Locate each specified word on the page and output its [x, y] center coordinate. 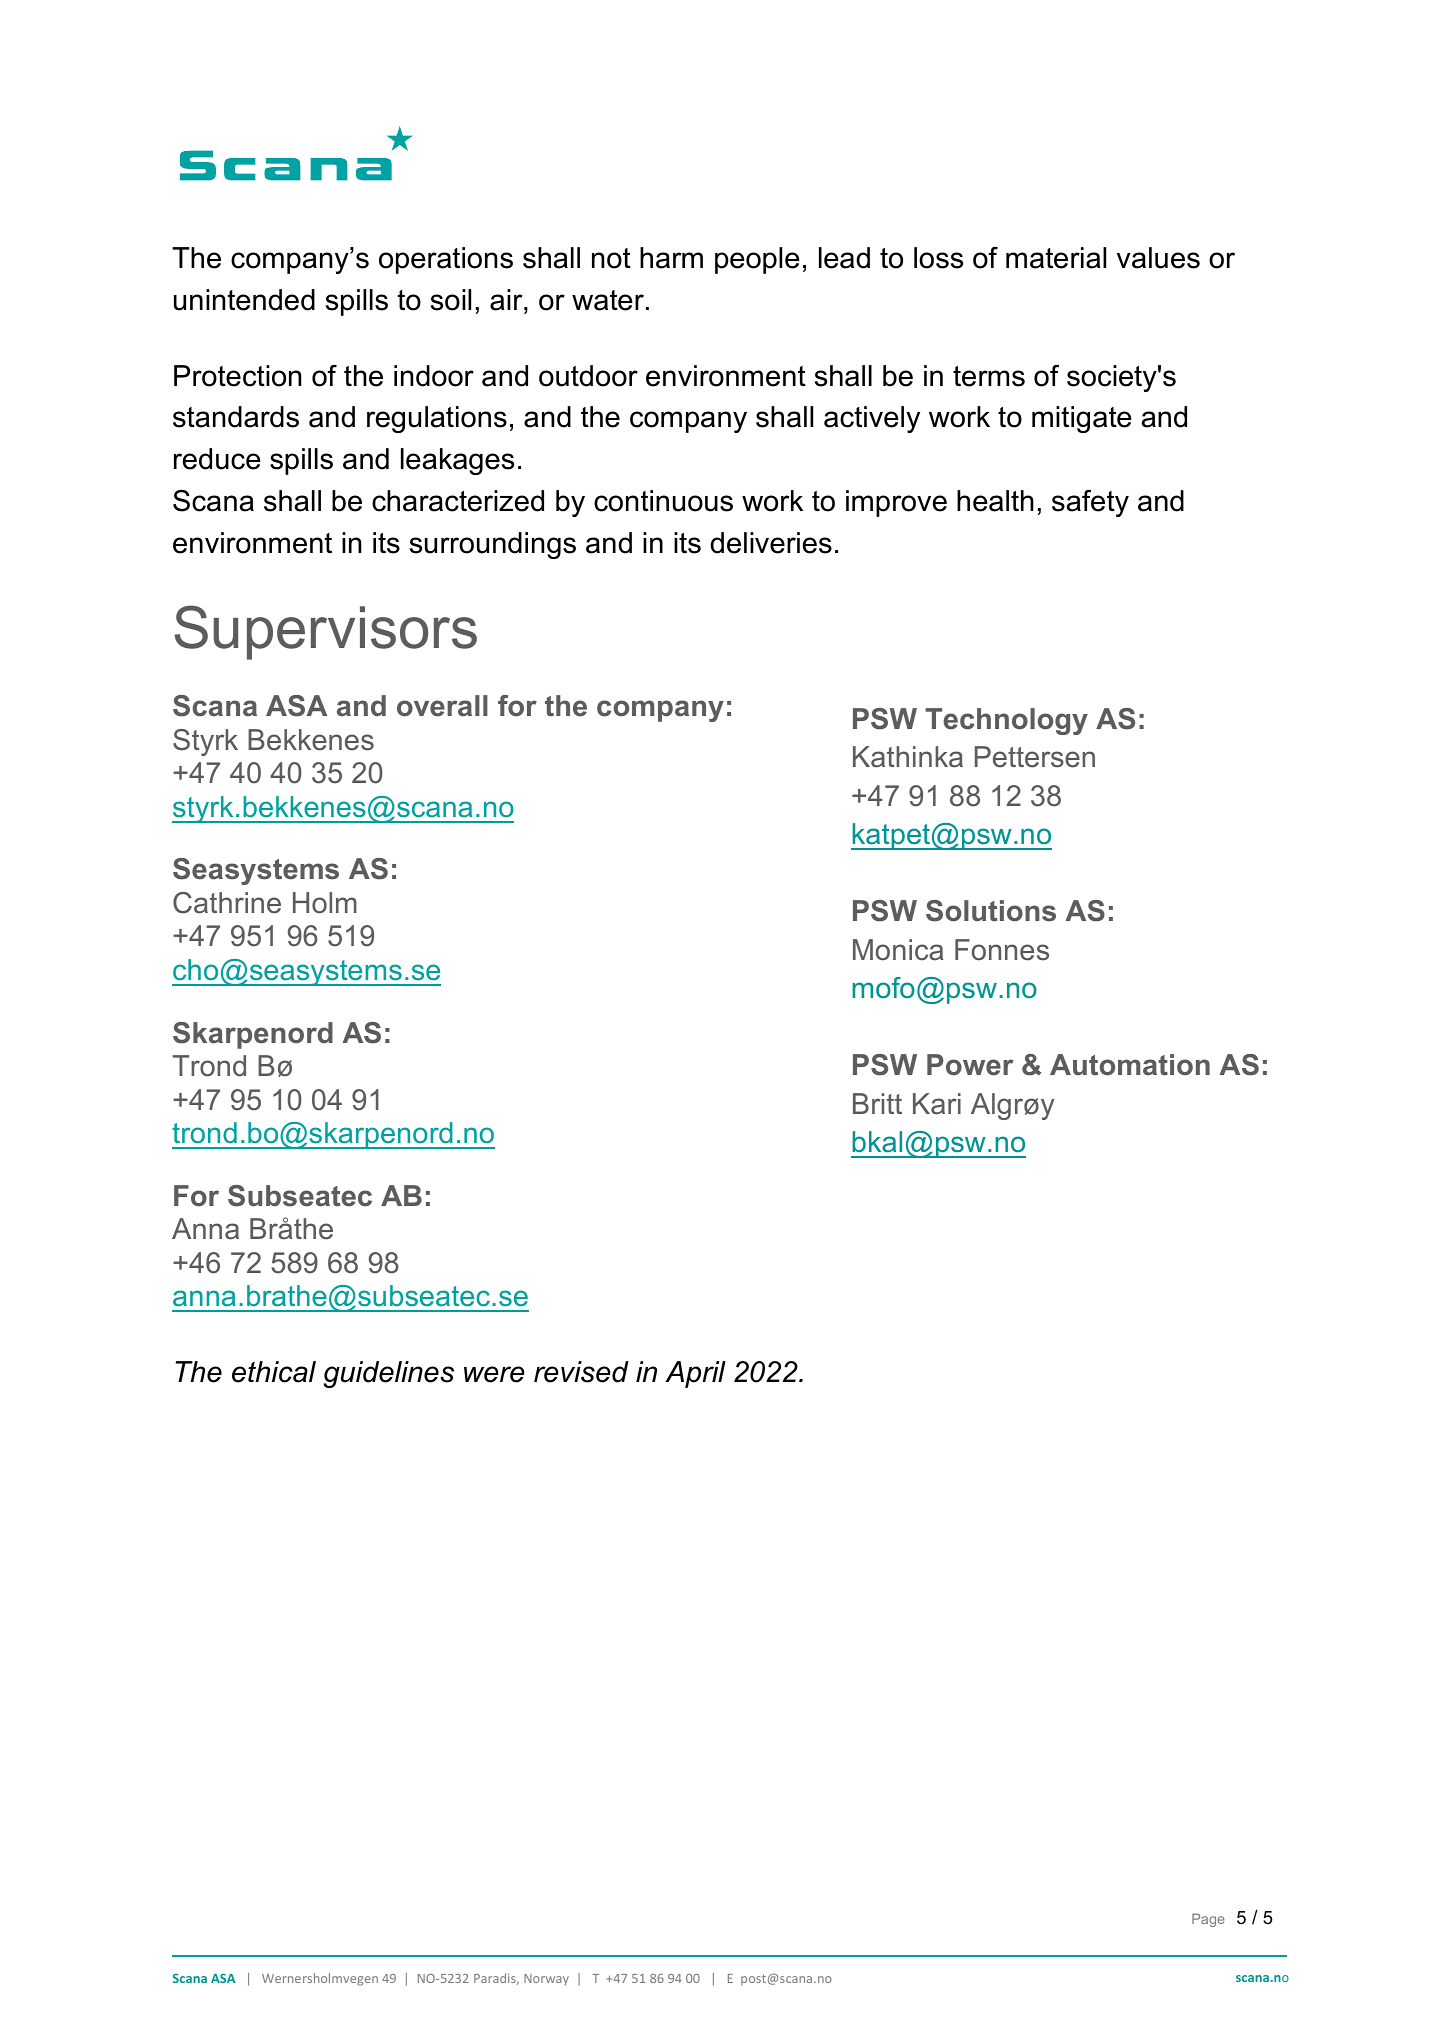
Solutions [991, 911]
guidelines [388, 1374]
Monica [898, 950]
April [695, 1374]
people [757, 260]
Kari [937, 1104]
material [1056, 258]
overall [442, 706]
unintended [244, 300]
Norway [546, 1979]
